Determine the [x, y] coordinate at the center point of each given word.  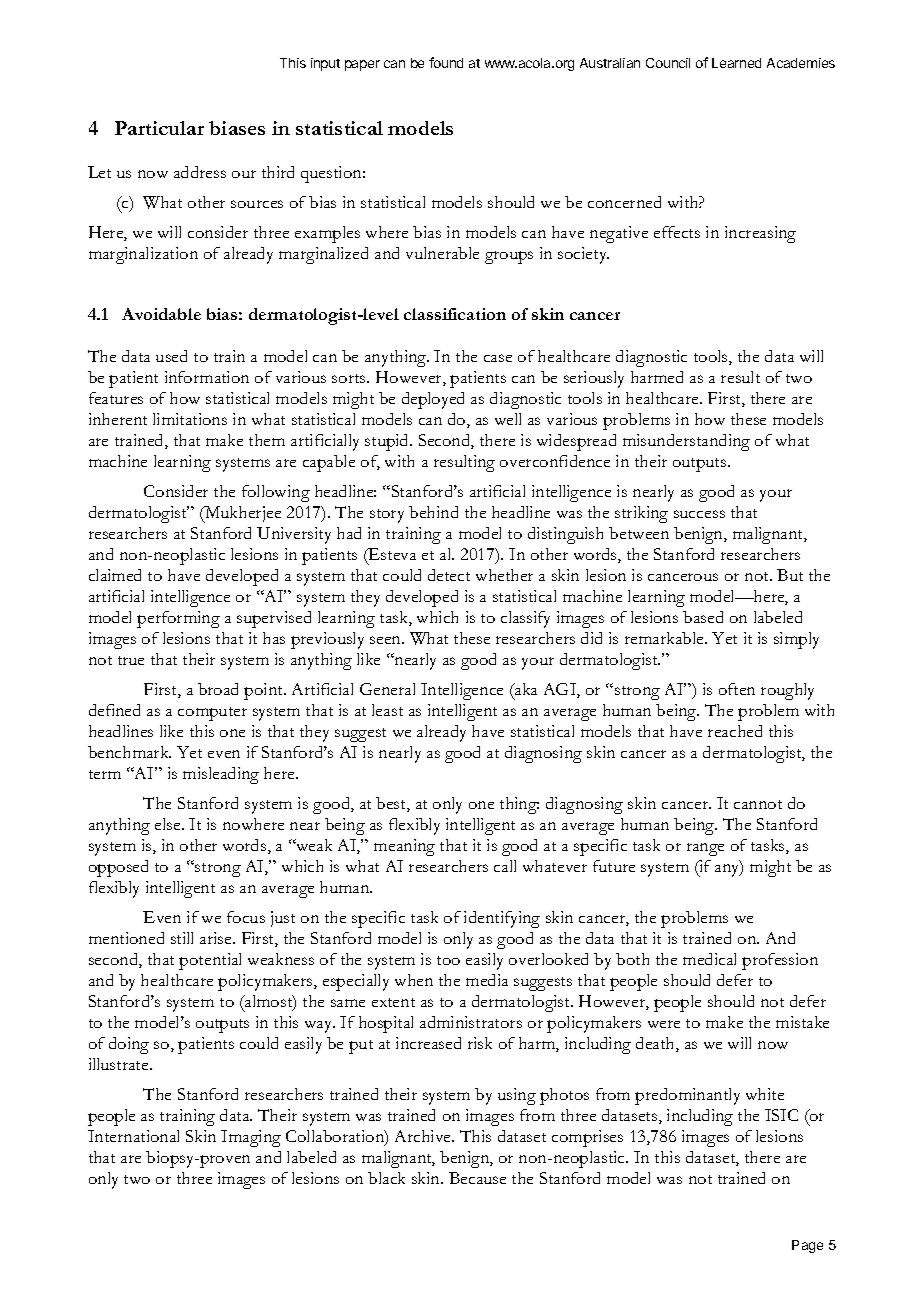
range [705, 849]
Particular [159, 128]
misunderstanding [686, 442]
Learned [736, 63]
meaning [404, 847]
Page [807, 1246]
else [169, 824]
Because [477, 1178]
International [133, 1136]
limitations [190, 419]
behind [433, 512]
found [446, 62]
